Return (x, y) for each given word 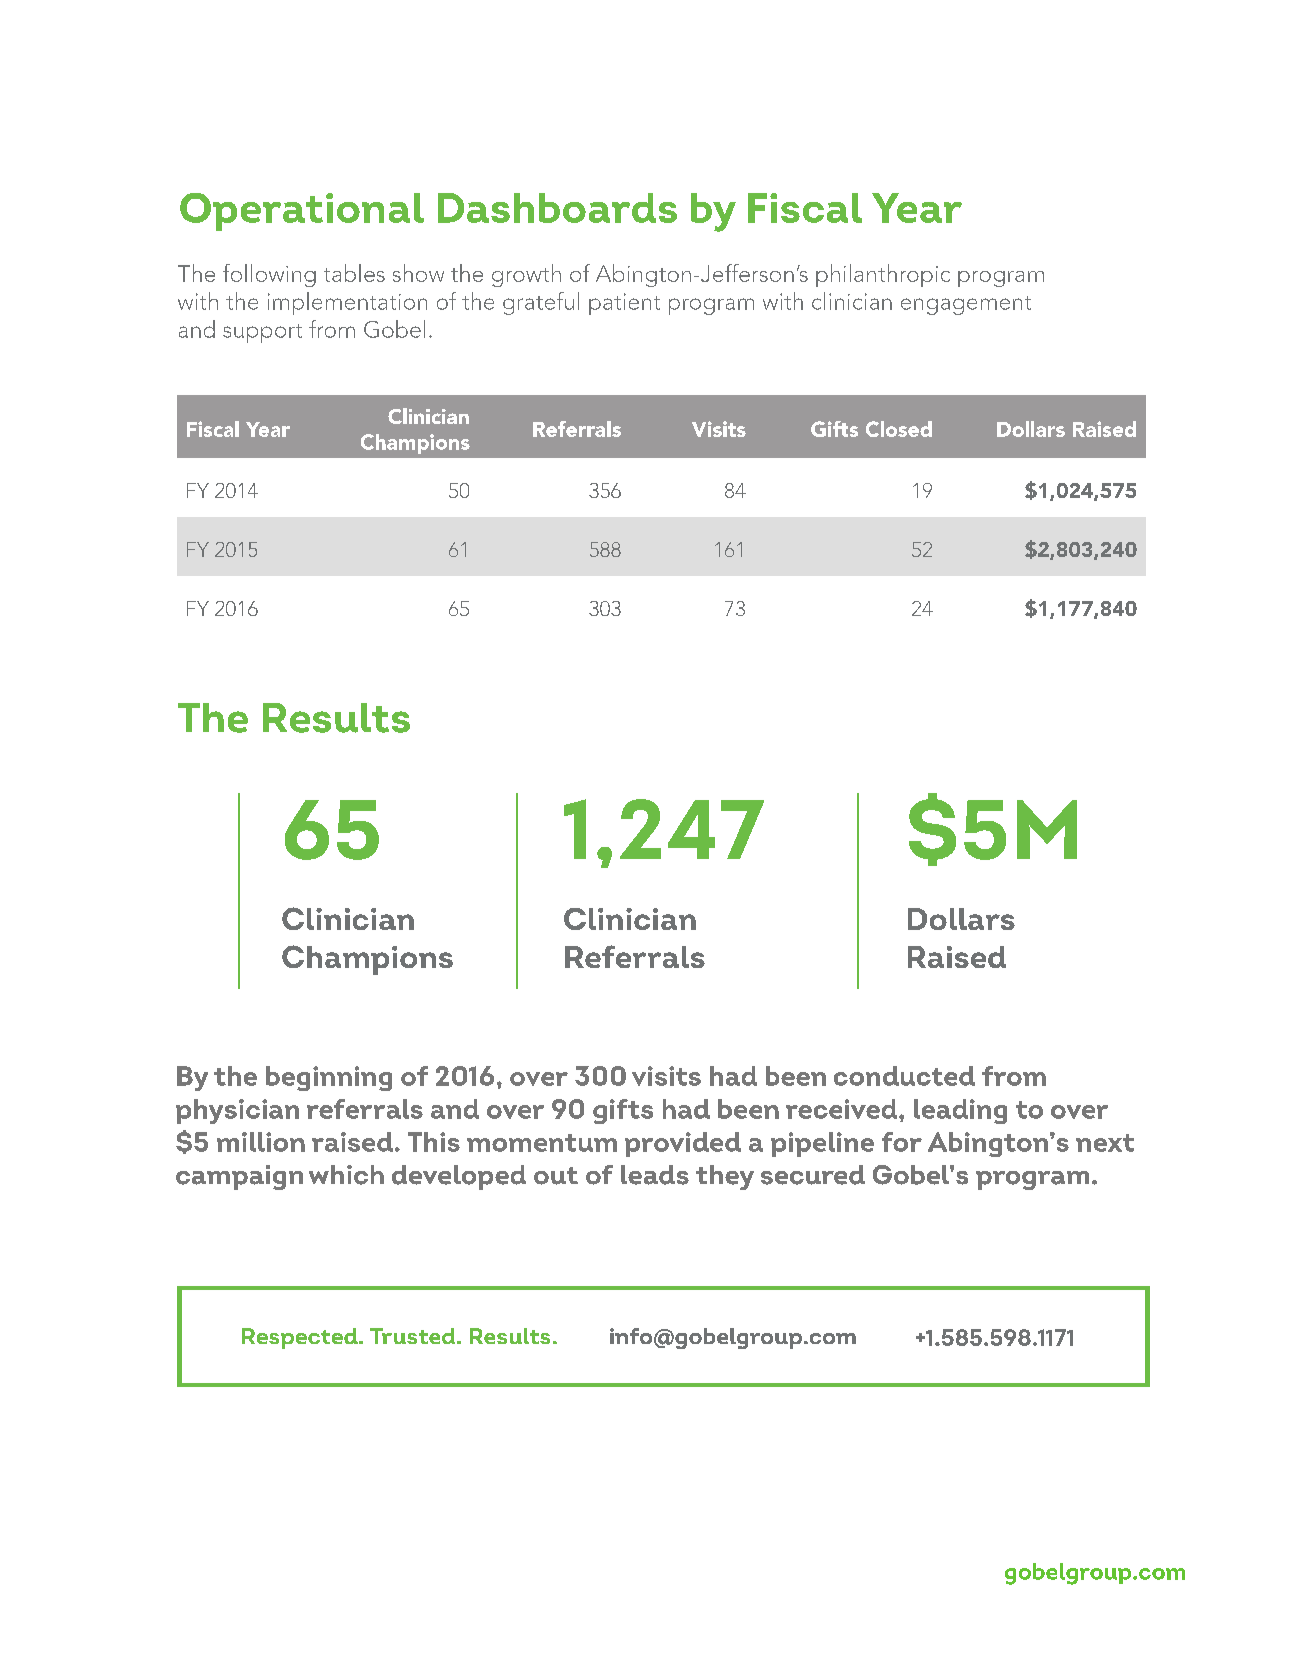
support (262, 333)
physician (237, 1111)
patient (624, 304)
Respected (301, 1338)
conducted (904, 1076)
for (902, 1142)
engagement (966, 305)
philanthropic (883, 275)
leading (960, 1111)
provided (683, 1144)
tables (354, 273)
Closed (899, 429)
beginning (329, 1078)
